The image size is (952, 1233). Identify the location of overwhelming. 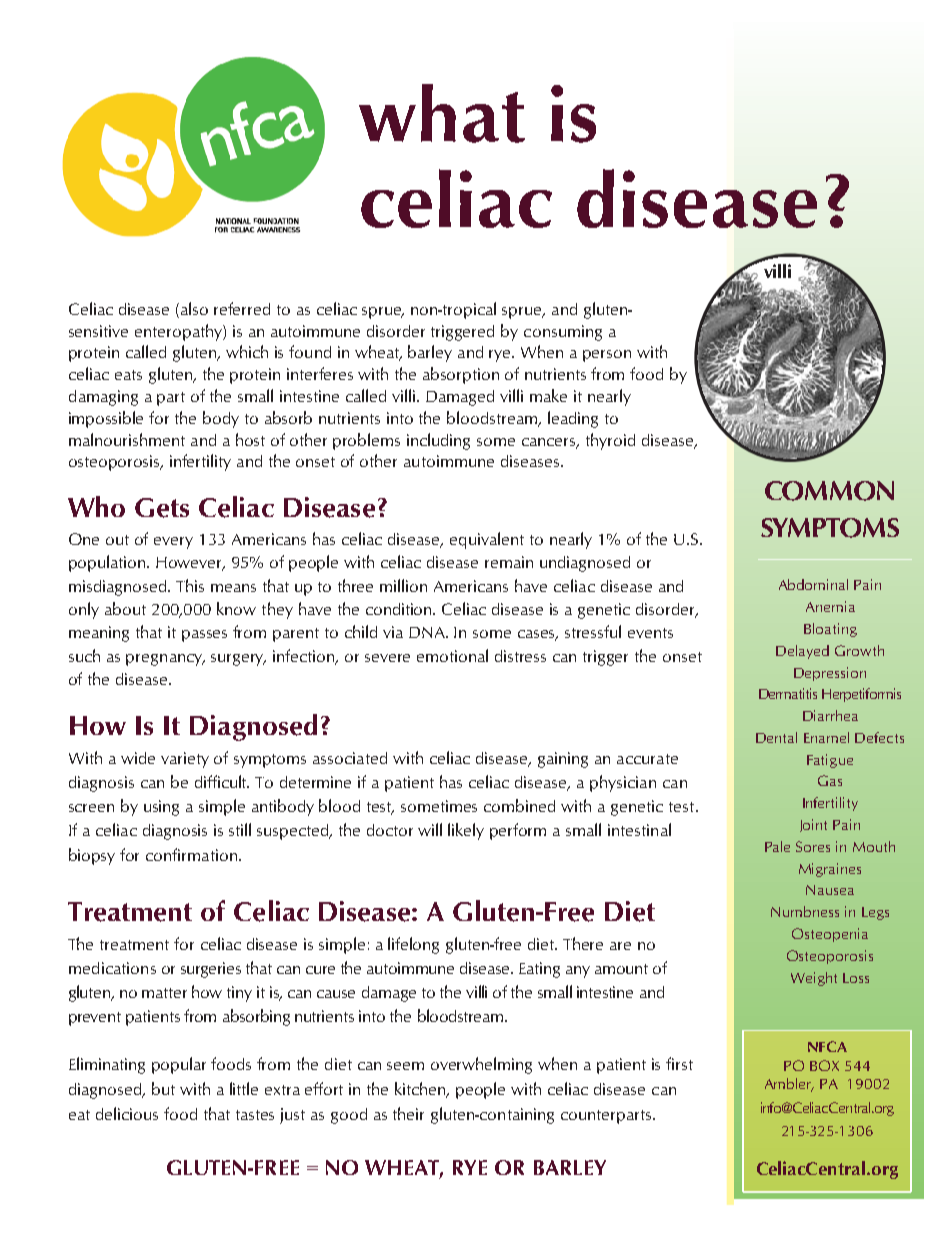
(481, 1065).
